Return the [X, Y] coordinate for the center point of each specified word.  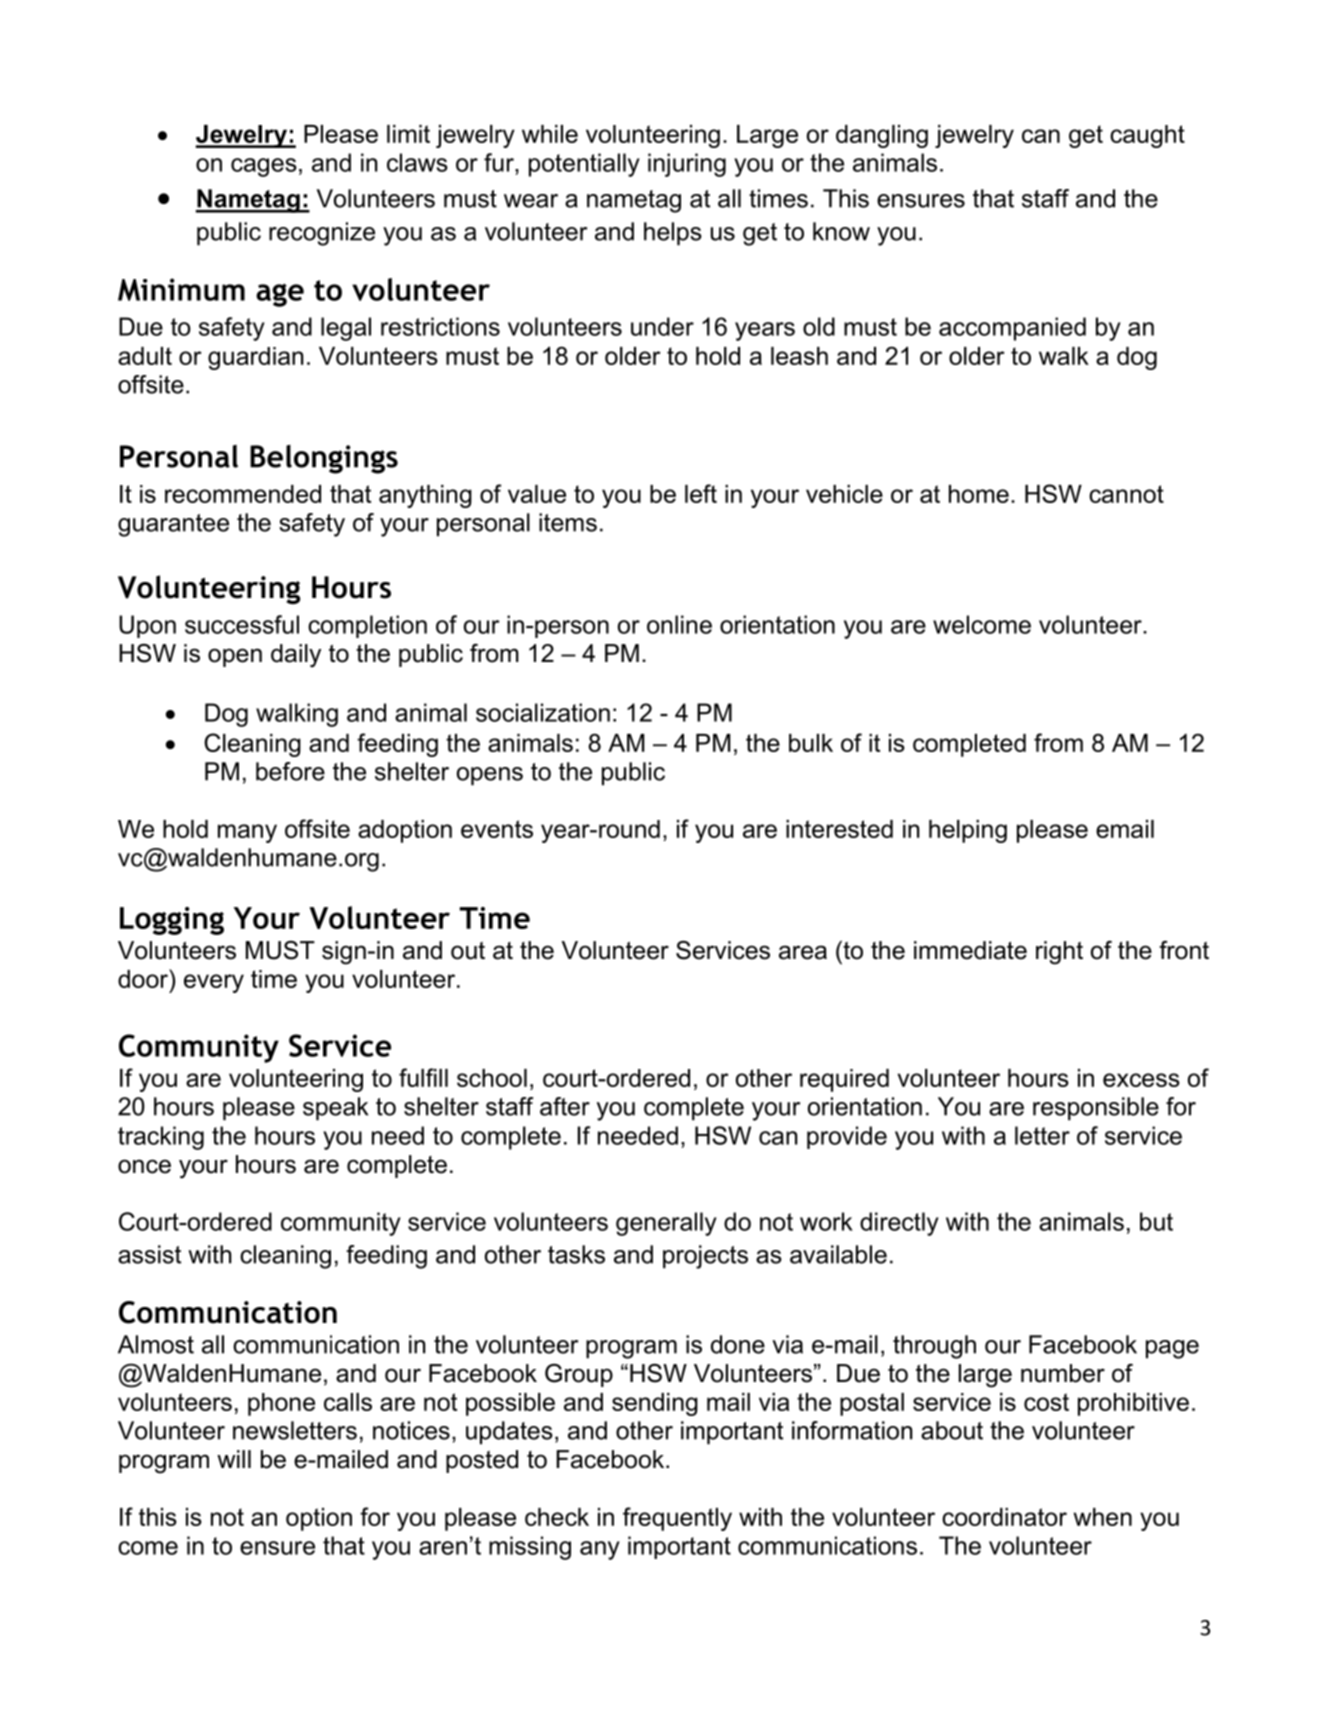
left [701, 493]
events [497, 829]
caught [1147, 136]
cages [264, 167]
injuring [687, 165]
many [247, 833]
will [234, 1459]
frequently [677, 1519]
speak [335, 1109]
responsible [1096, 1109]
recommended [243, 494]
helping [968, 831]
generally [666, 1224]
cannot [1126, 494]
